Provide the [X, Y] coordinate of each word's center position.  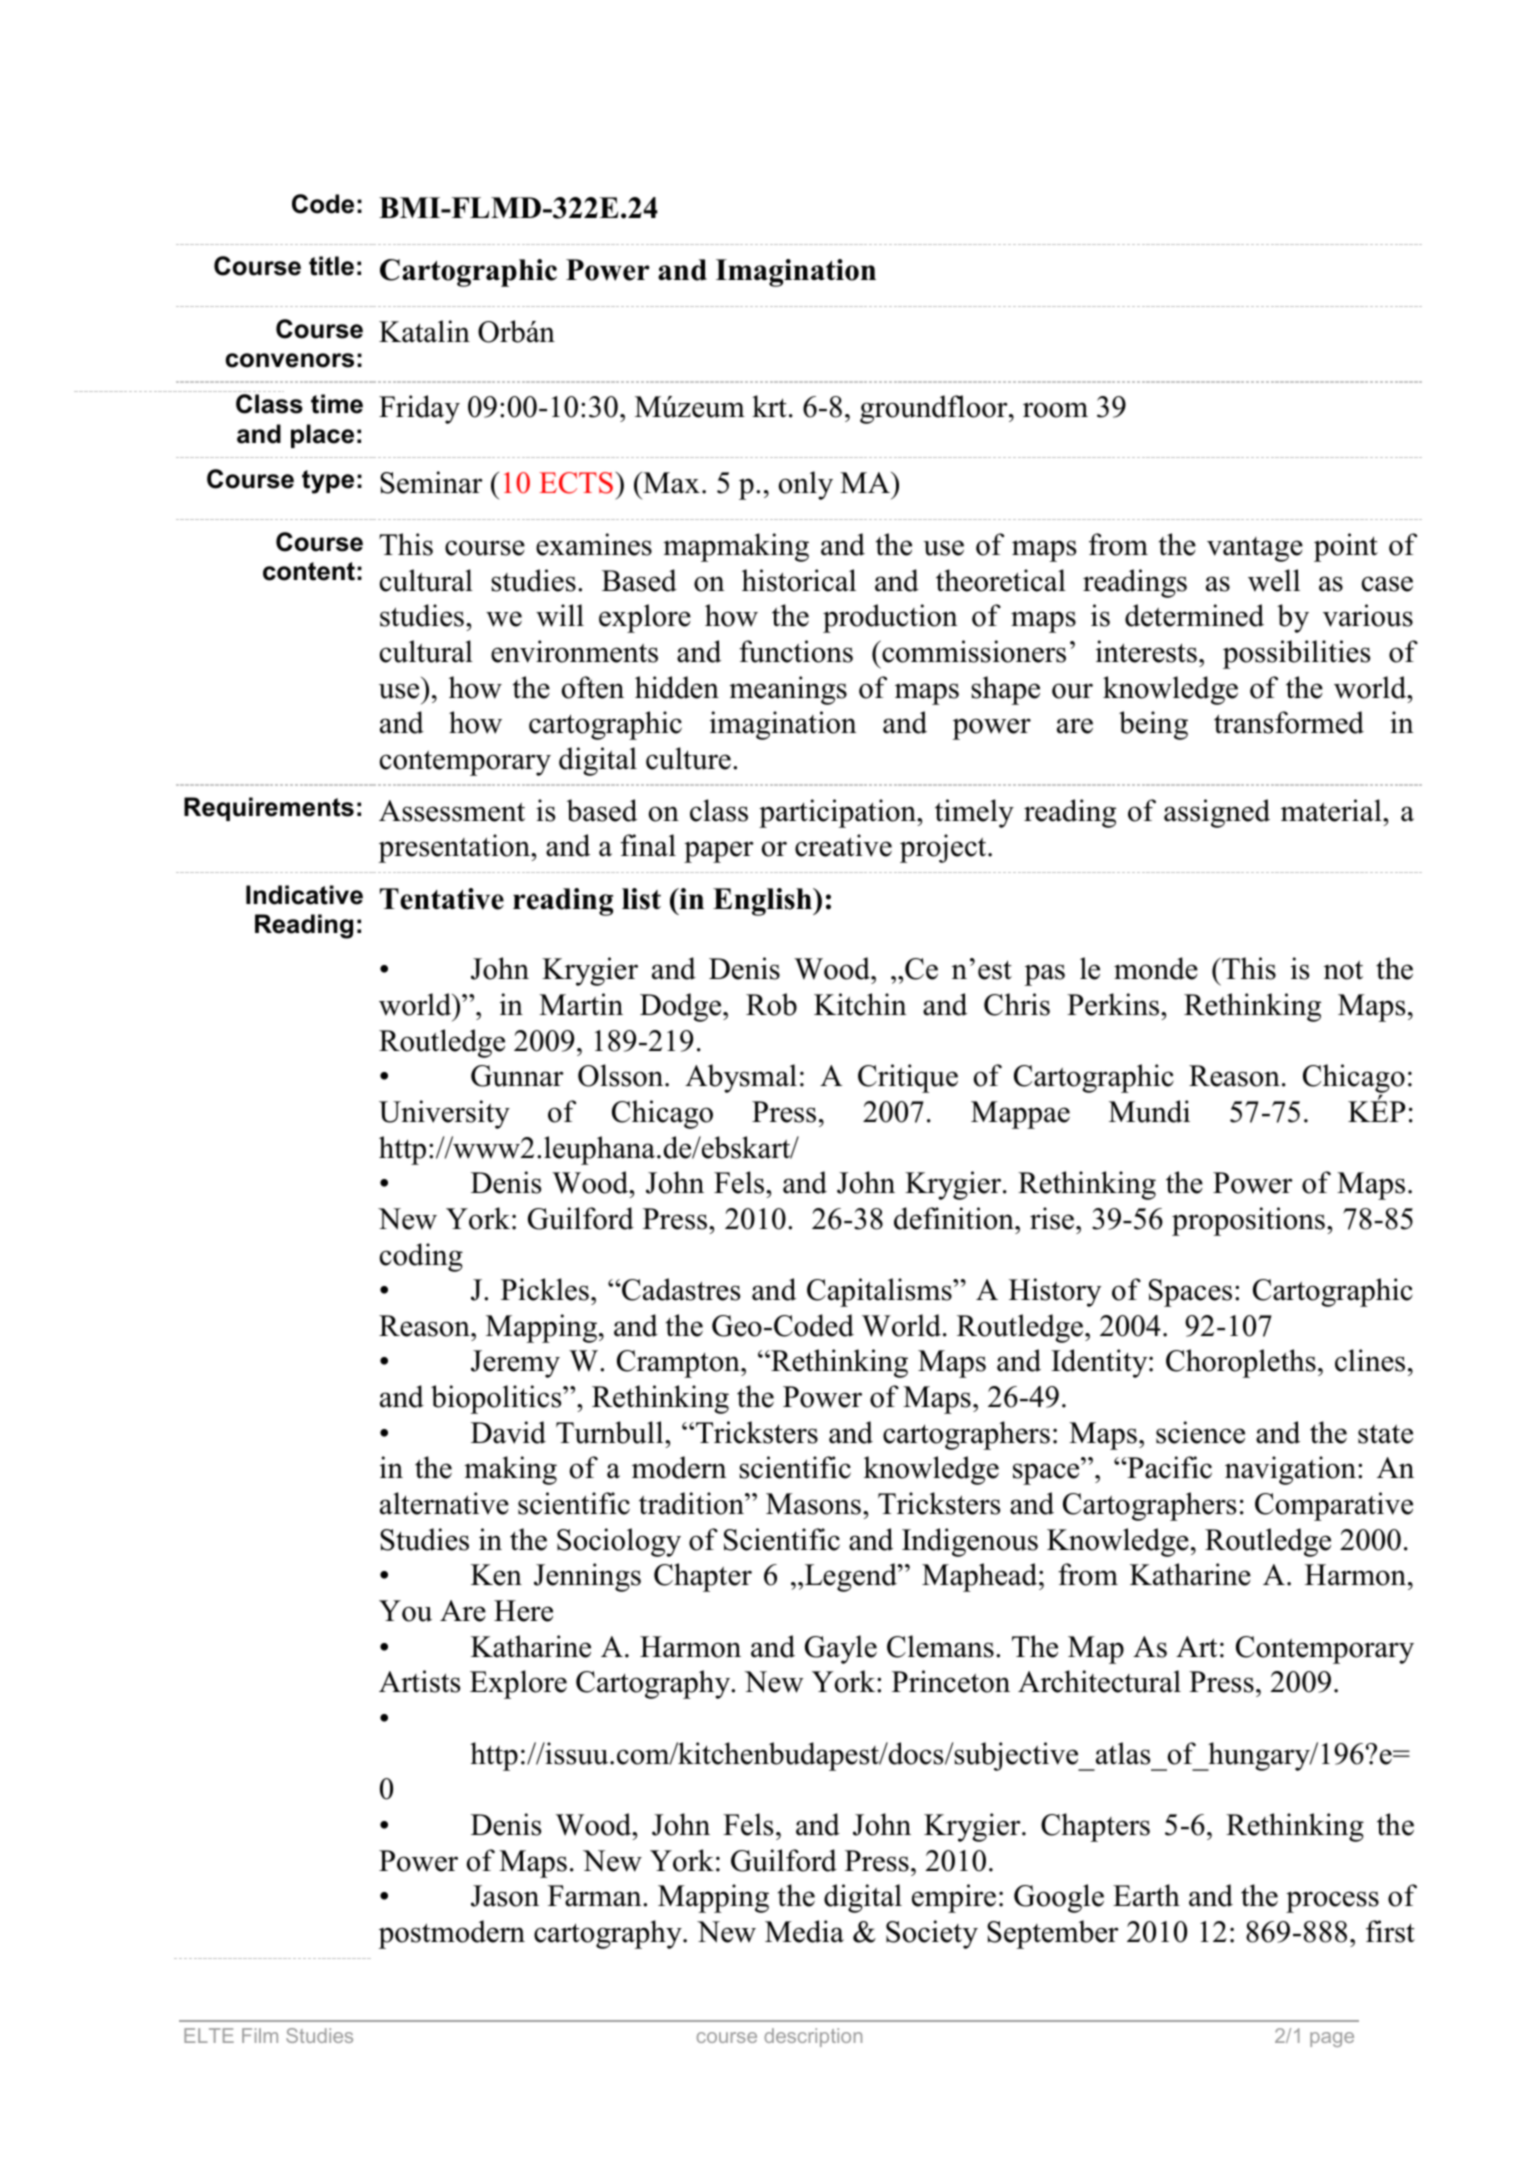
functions [796, 651]
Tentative [442, 899]
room [1055, 410]
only [806, 485]
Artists [419, 1681]
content [309, 571]
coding [421, 1257]
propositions [1248, 1221]
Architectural [1099, 1681]
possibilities [1296, 654]
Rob [771, 1004]
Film [260, 2035]
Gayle [841, 1649]
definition [955, 1218]
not [1343, 970]
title [331, 266]
